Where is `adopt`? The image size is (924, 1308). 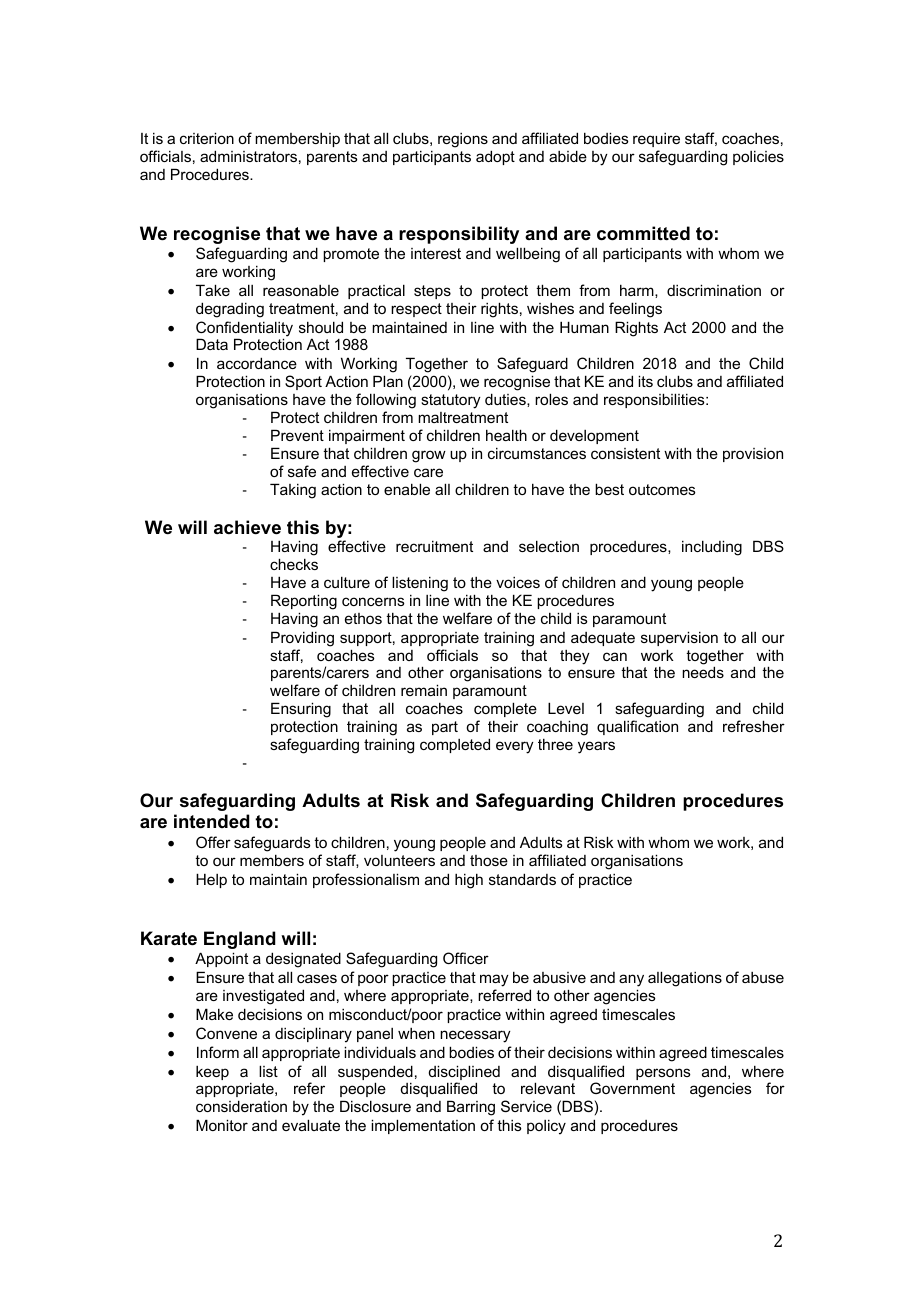 adopt is located at coordinates (495, 157).
